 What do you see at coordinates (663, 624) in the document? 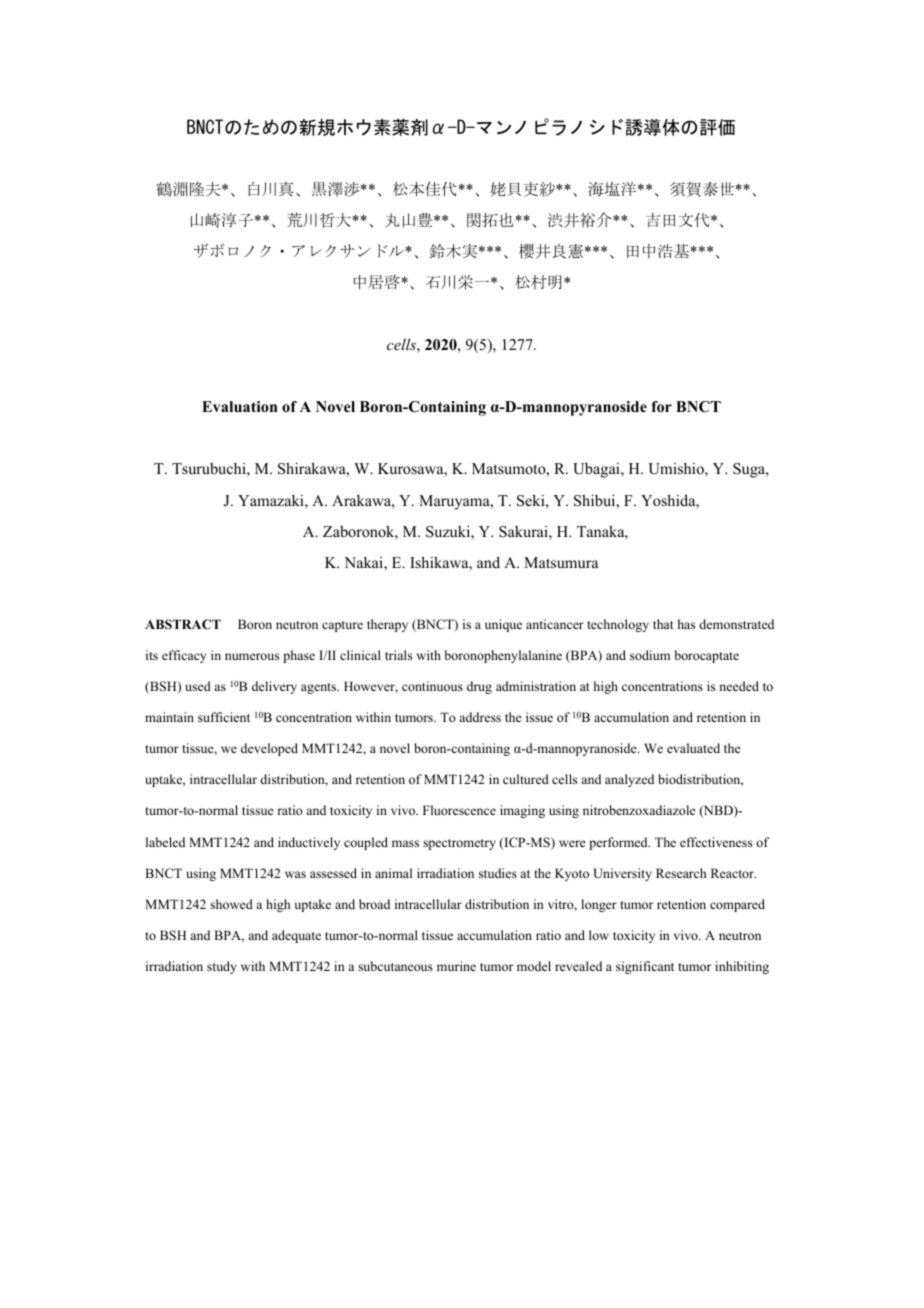
I see `that` at bounding box center [663, 624].
